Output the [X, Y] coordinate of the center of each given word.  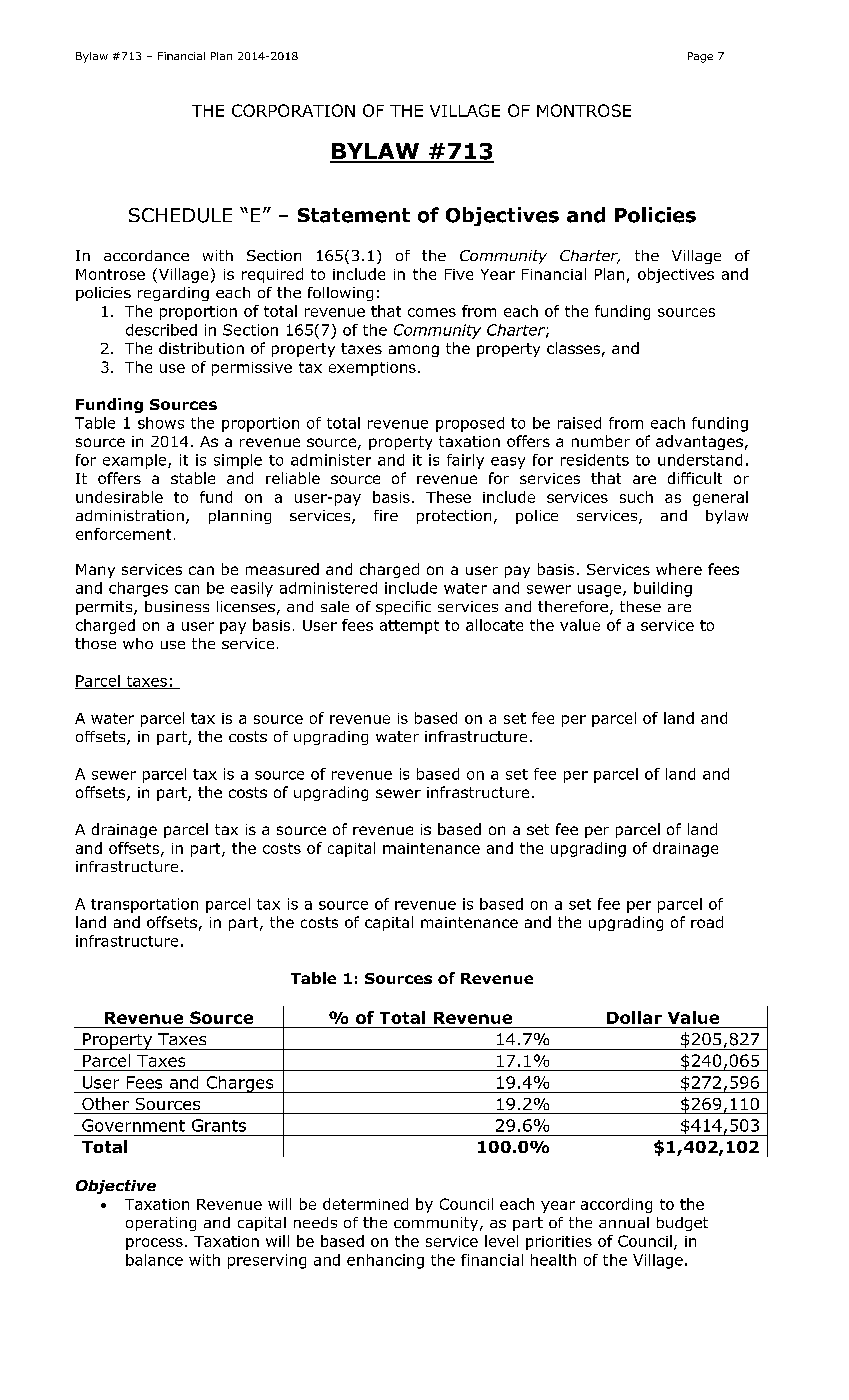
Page [700, 57]
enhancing [385, 1261]
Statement [354, 215]
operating [161, 1224]
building [663, 589]
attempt [409, 627]
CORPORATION [293, 110]
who [138, 643]
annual [624, 1222]
